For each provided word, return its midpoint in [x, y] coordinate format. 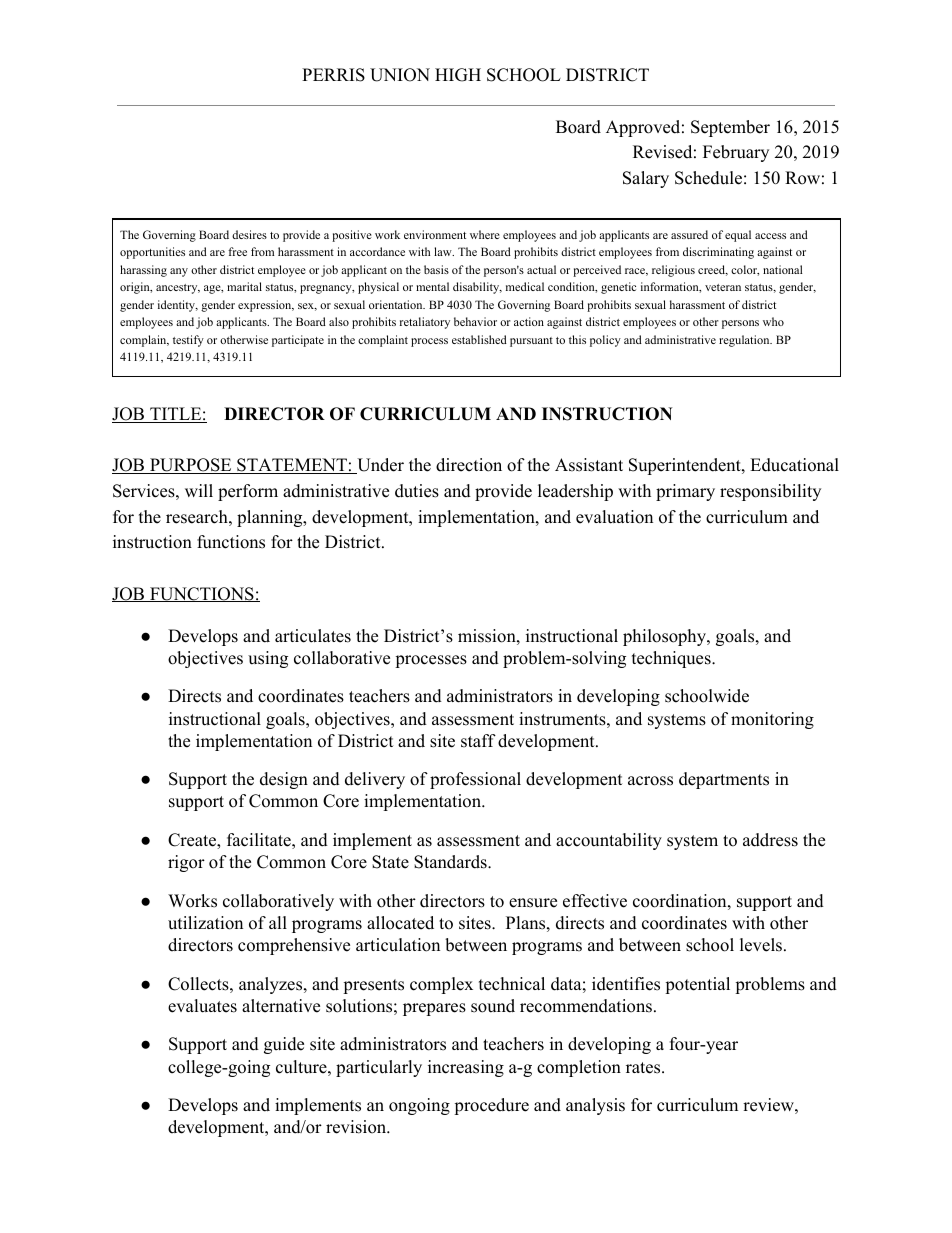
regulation [745, 341]
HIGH [458, 75]
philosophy [665, 637]
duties [417, 491]
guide [284, 1045]
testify [188, 341]
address [770, 840]
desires [249, 234]
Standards [451, 862]
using [268, 659]
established [479, 339]
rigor [186, 863]
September [730, 128]
